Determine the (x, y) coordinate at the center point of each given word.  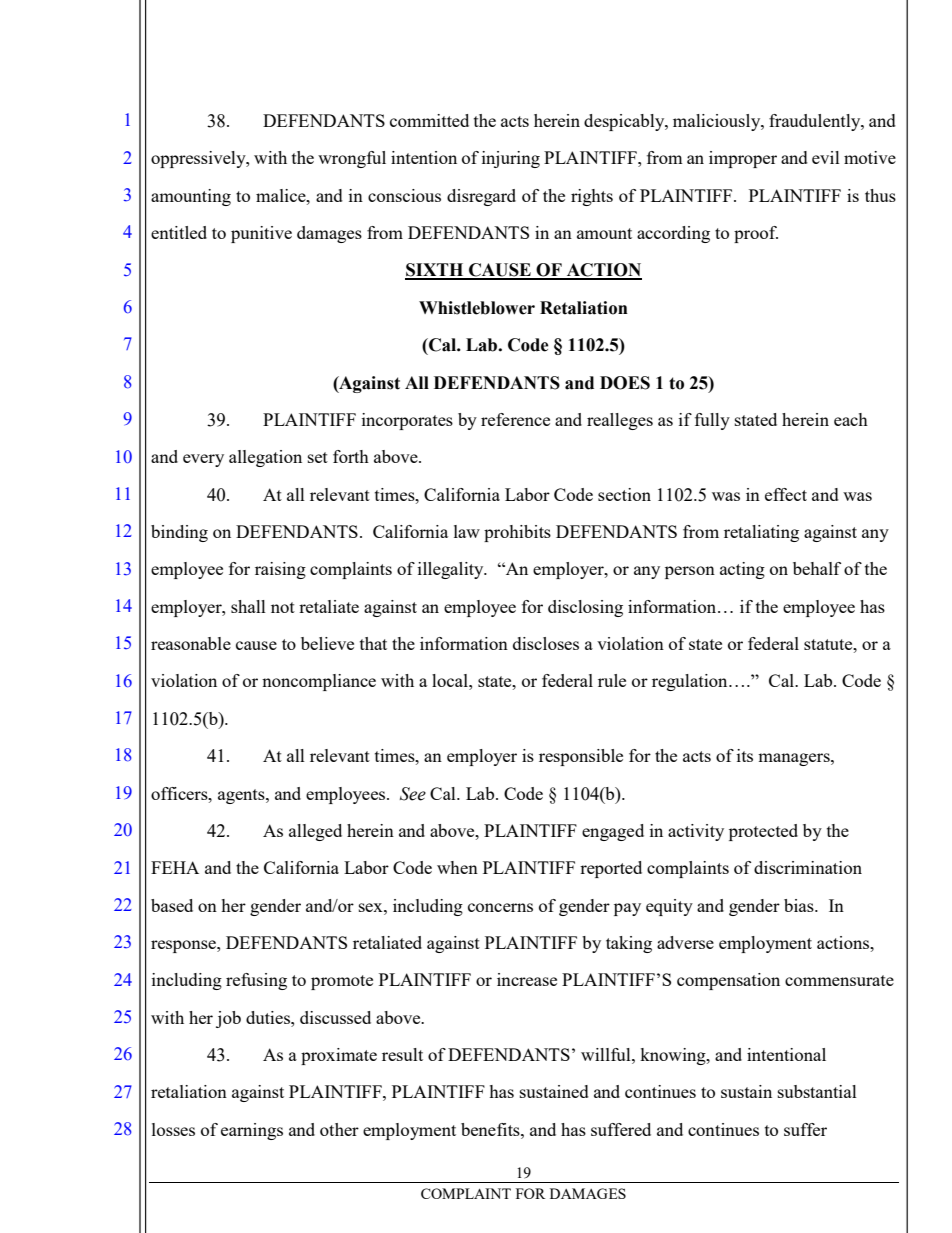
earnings (252, 1131)
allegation (265, 458)
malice (282, 195)
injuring (511, 159)
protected (763, 832)
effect (786, 494)
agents (242, 796)
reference (515, 419)
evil (826, 157)
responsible (581, 757)
